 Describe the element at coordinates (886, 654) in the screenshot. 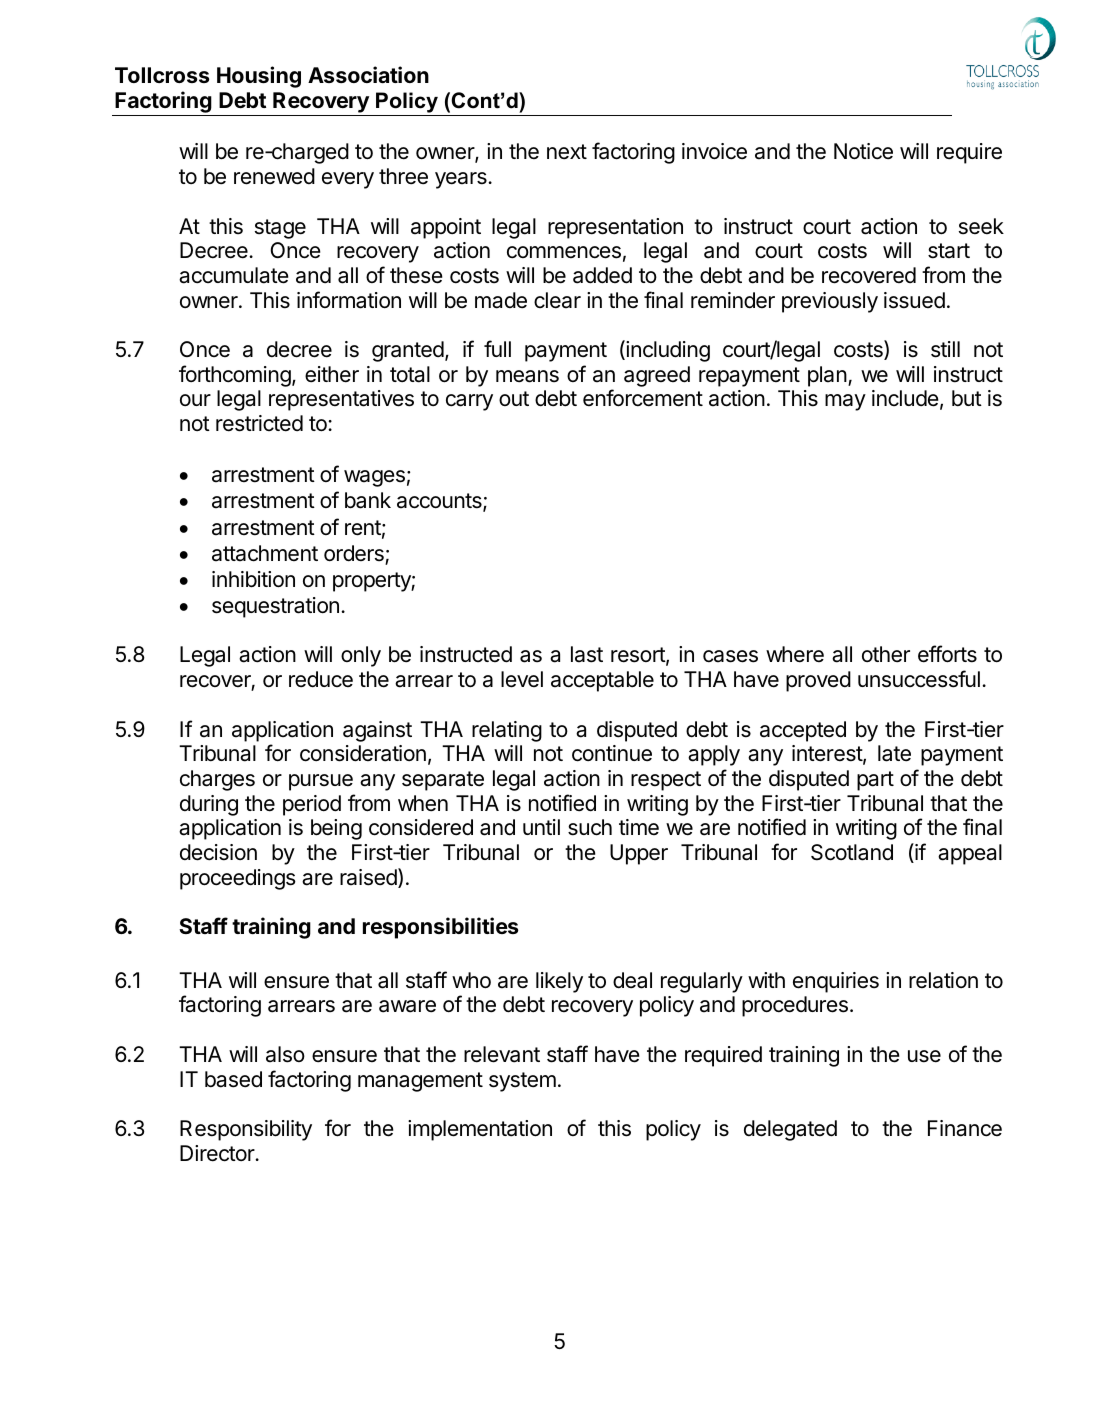

I see `other` at that location.
